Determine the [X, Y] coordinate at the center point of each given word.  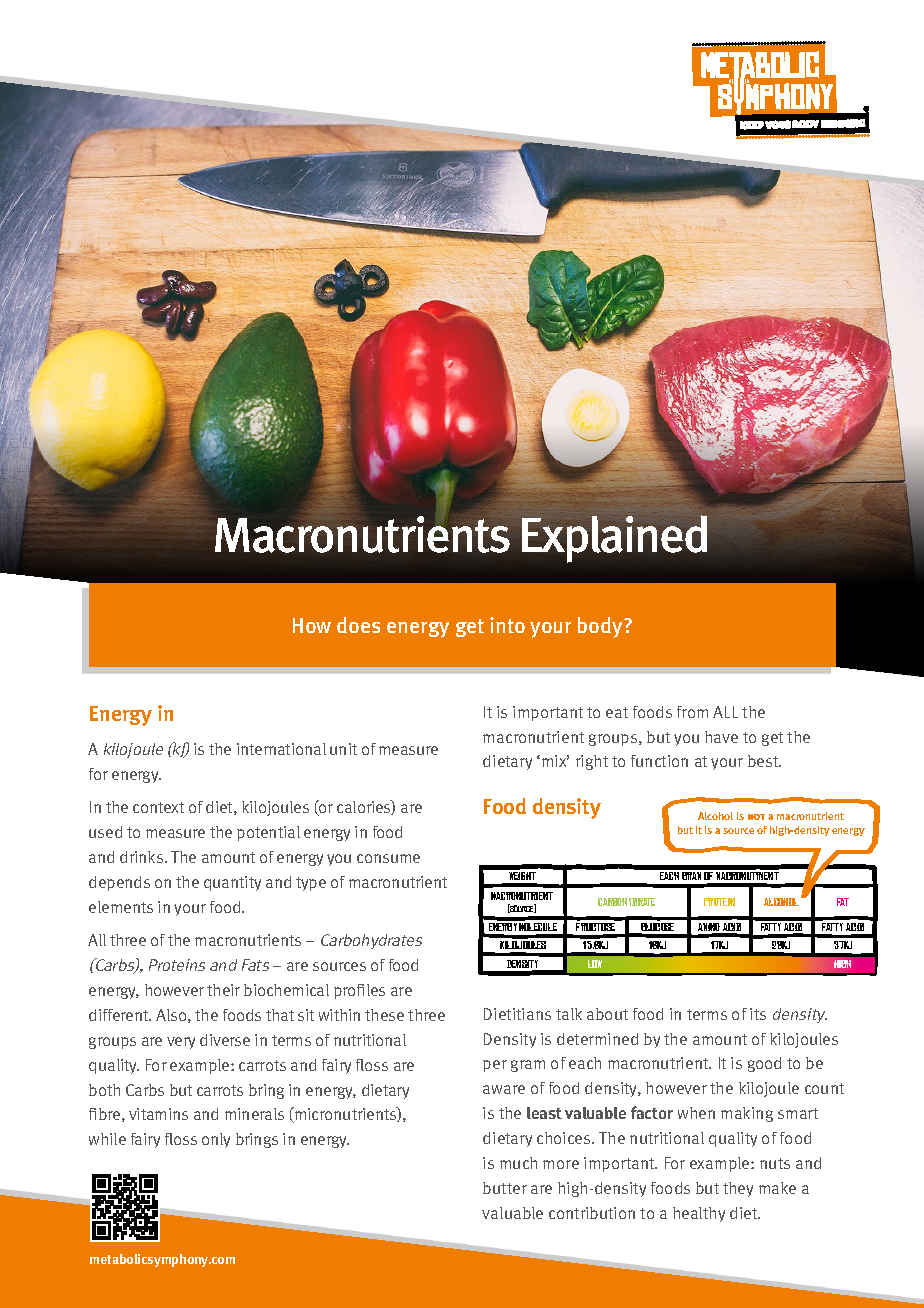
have [721, 737]
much [518, 1163]
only [216, 1140]
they [738, 1189]
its [758, 1014]
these [384, 1015]
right [592, 762]
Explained [614, 538]
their [223, 990]
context [158, 807]
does [358, 625]
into [507, 625]
